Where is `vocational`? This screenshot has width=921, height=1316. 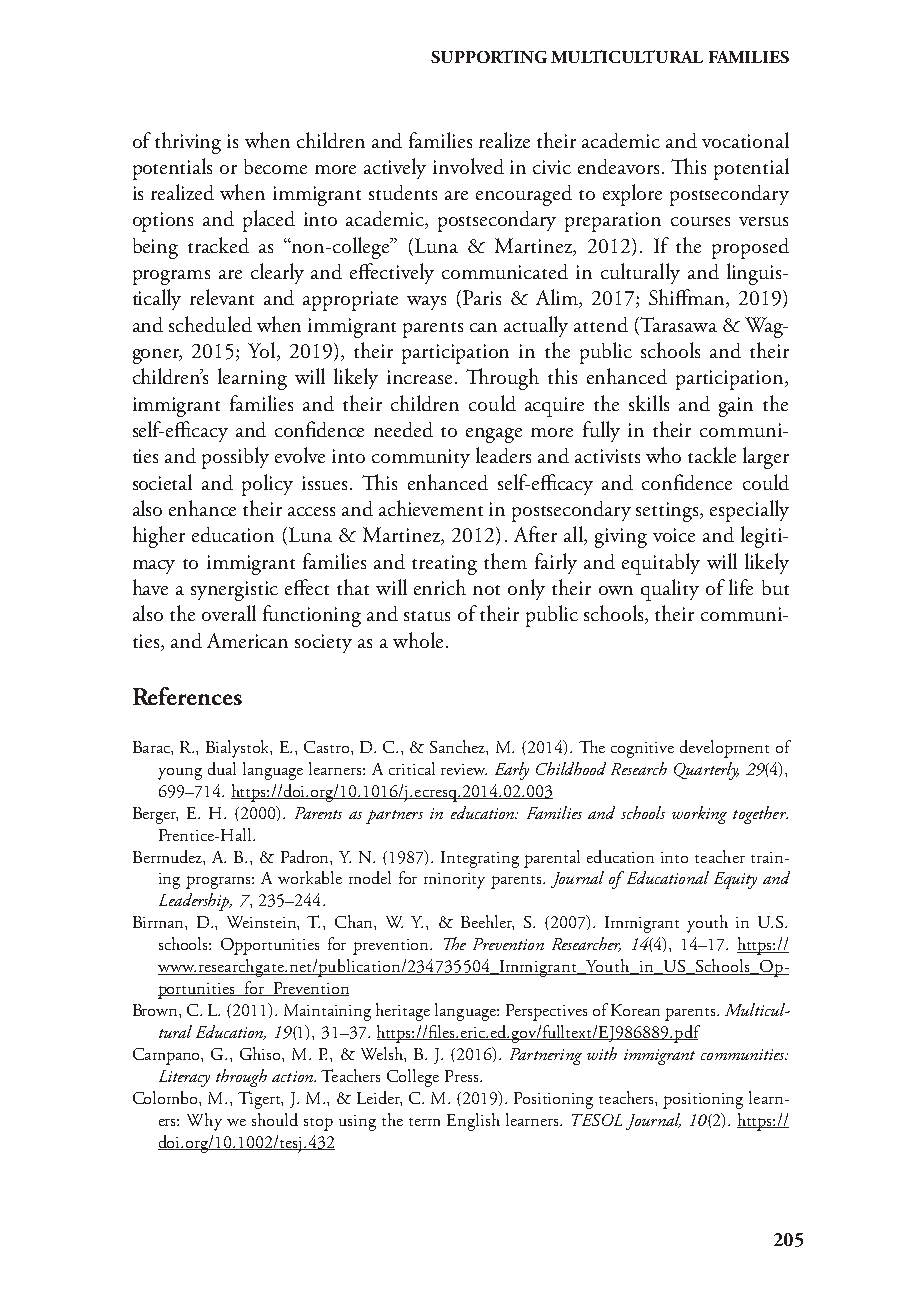 vocational is located at coordinates (745, 140).
